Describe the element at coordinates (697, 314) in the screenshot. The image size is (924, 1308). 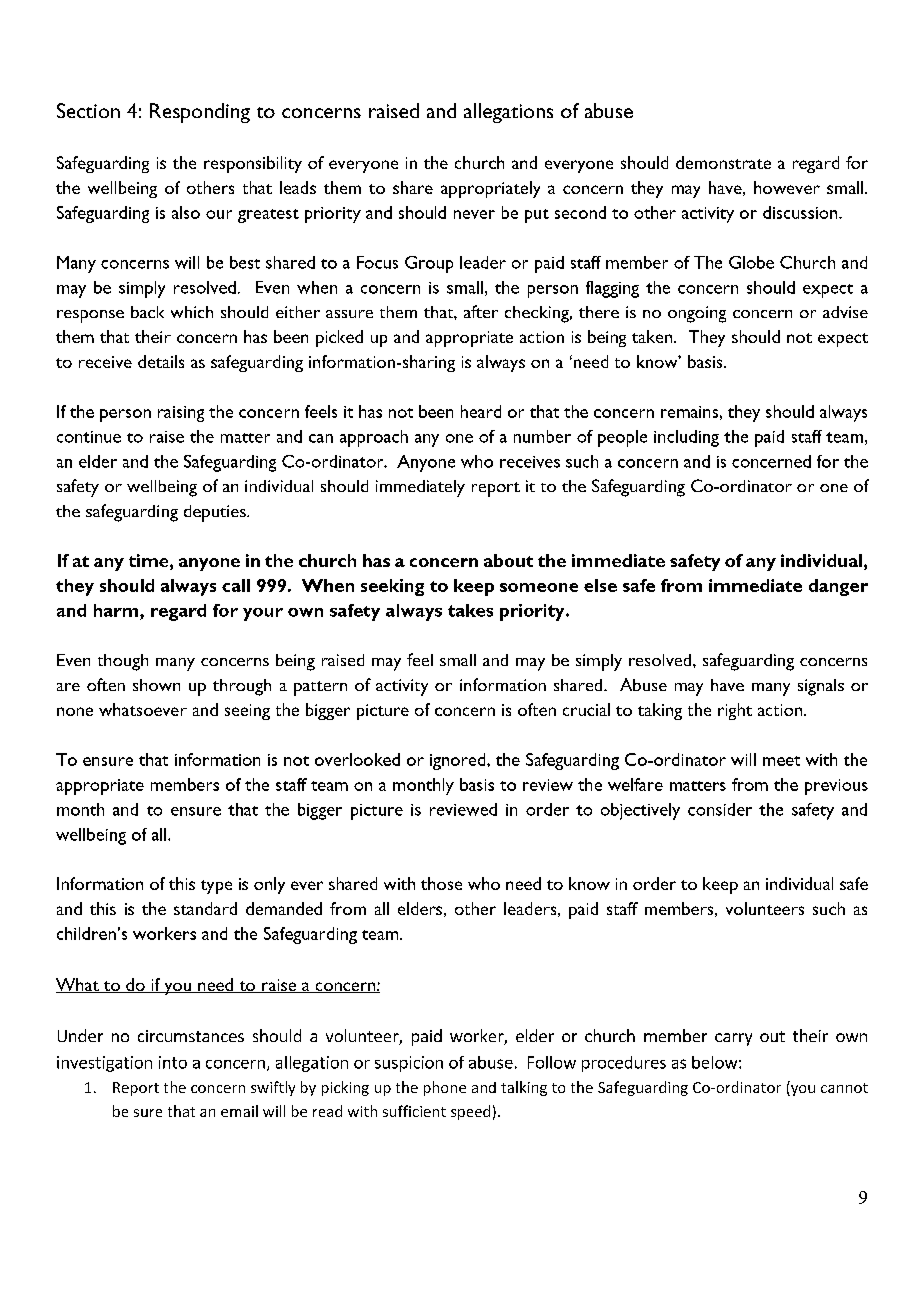
I see `ongoing` at that location.
